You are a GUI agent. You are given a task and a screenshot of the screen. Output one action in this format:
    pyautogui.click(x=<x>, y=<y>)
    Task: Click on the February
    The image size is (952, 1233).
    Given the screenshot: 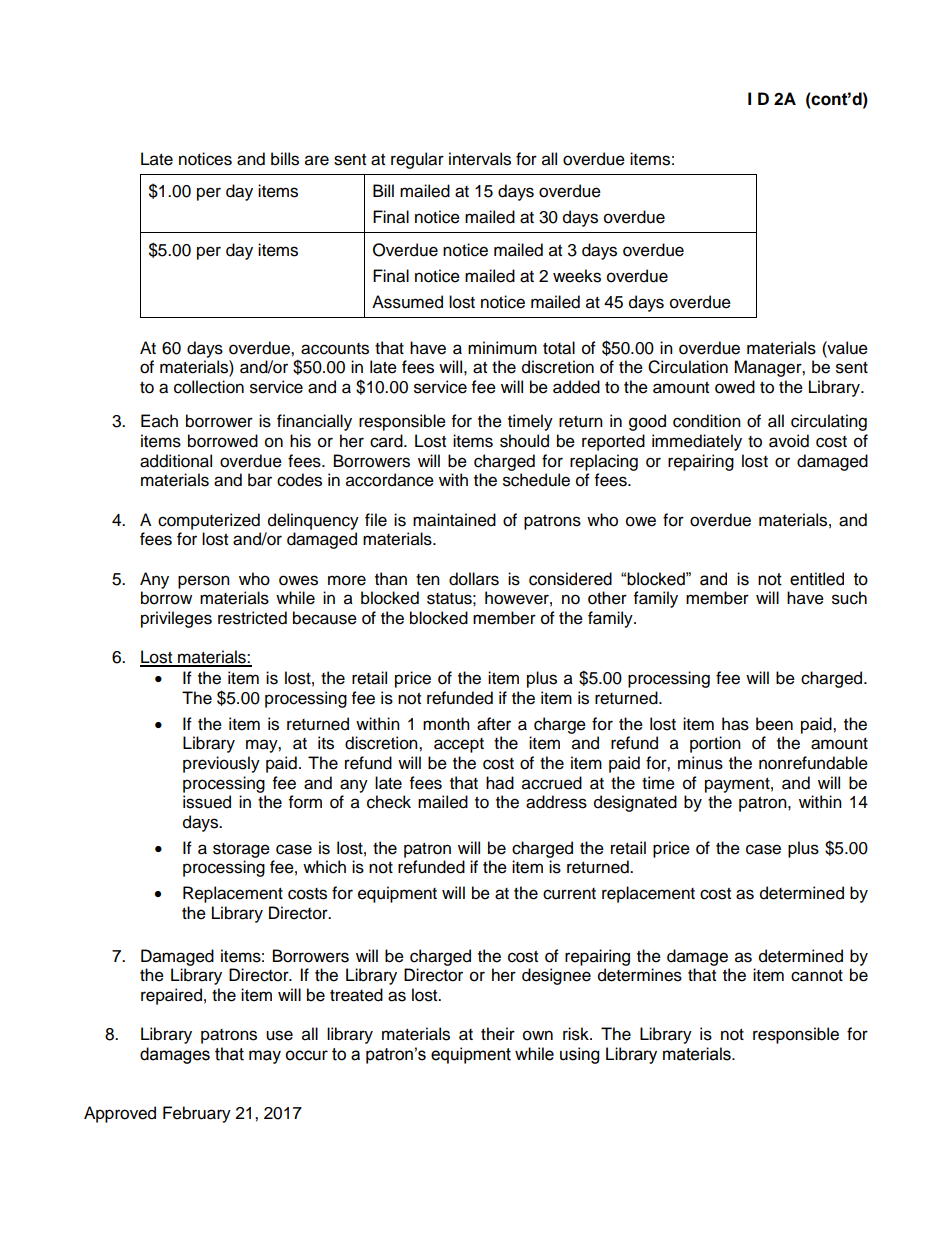 What is the action you would take?
    pyautogui.click(x=197, y=1114)
